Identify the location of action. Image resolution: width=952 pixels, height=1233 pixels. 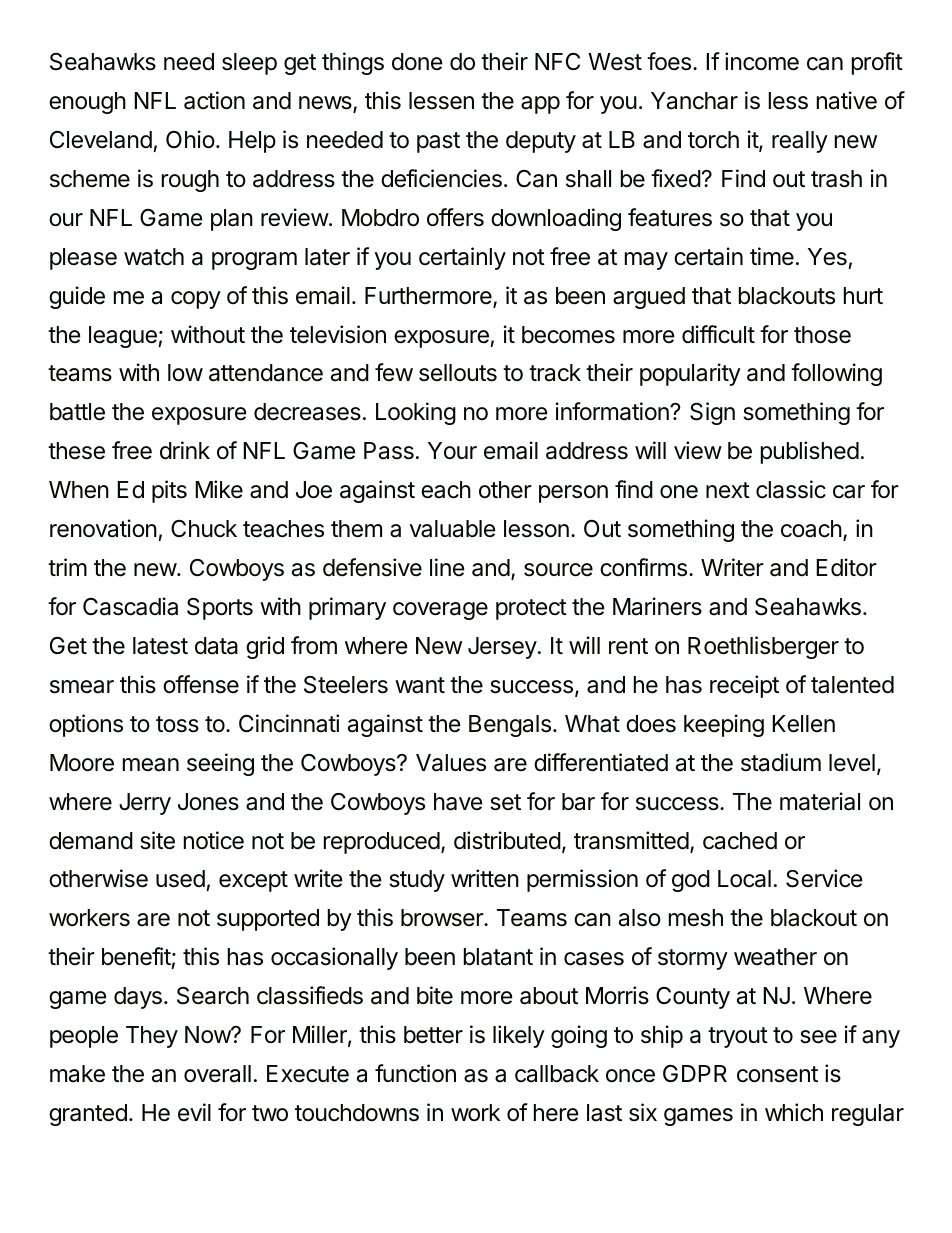
(214, 100).
